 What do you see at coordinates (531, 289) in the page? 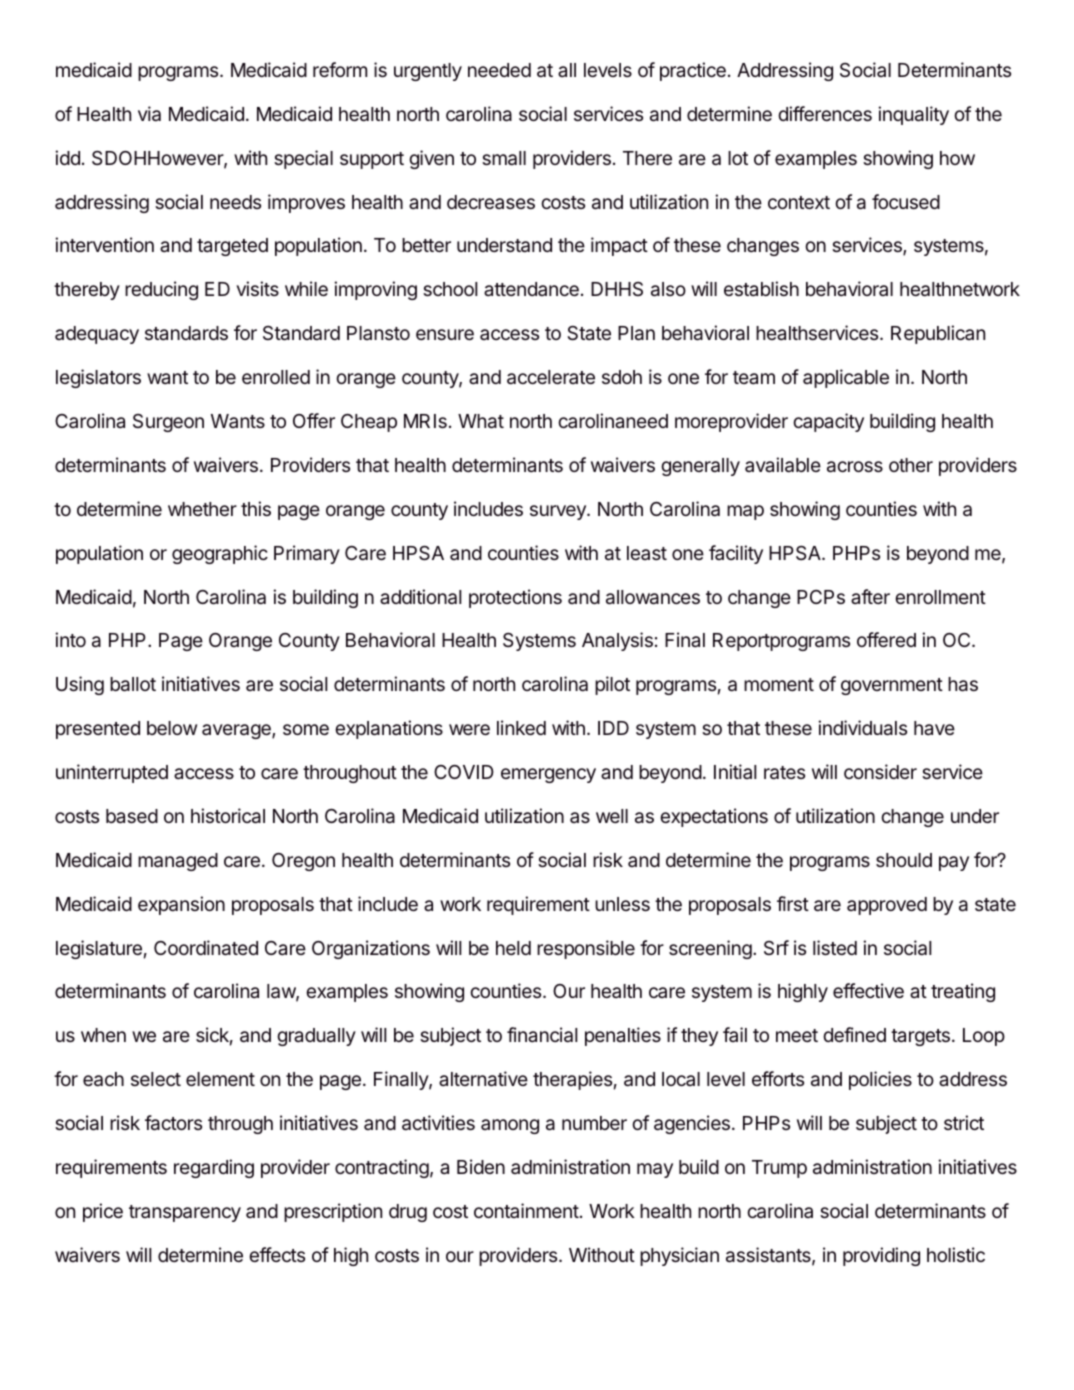
I see `attendance` at bounding box center [531, 289].
